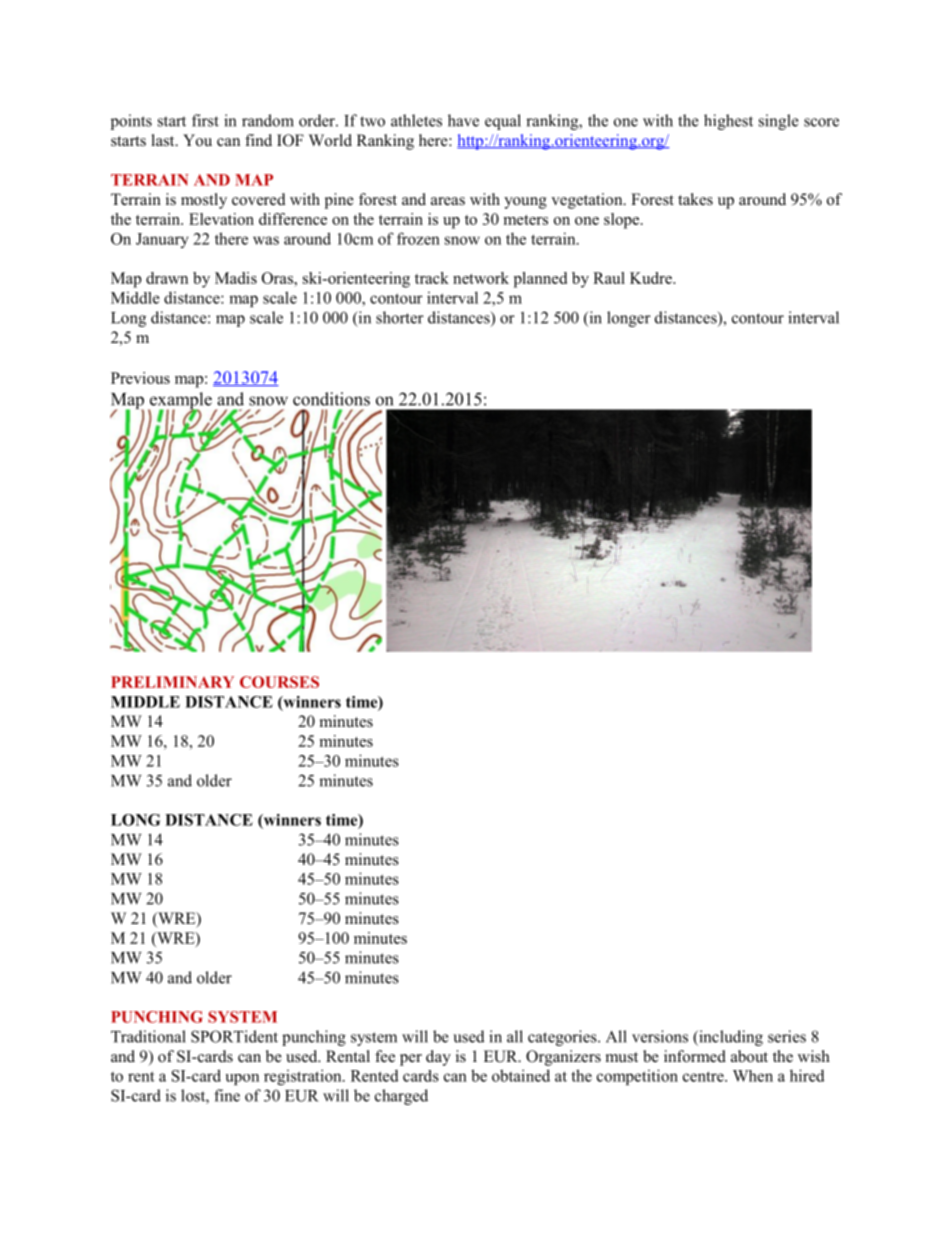  Describe the element at coordinates (753, 1076) in the page. I see `When` at that location.
